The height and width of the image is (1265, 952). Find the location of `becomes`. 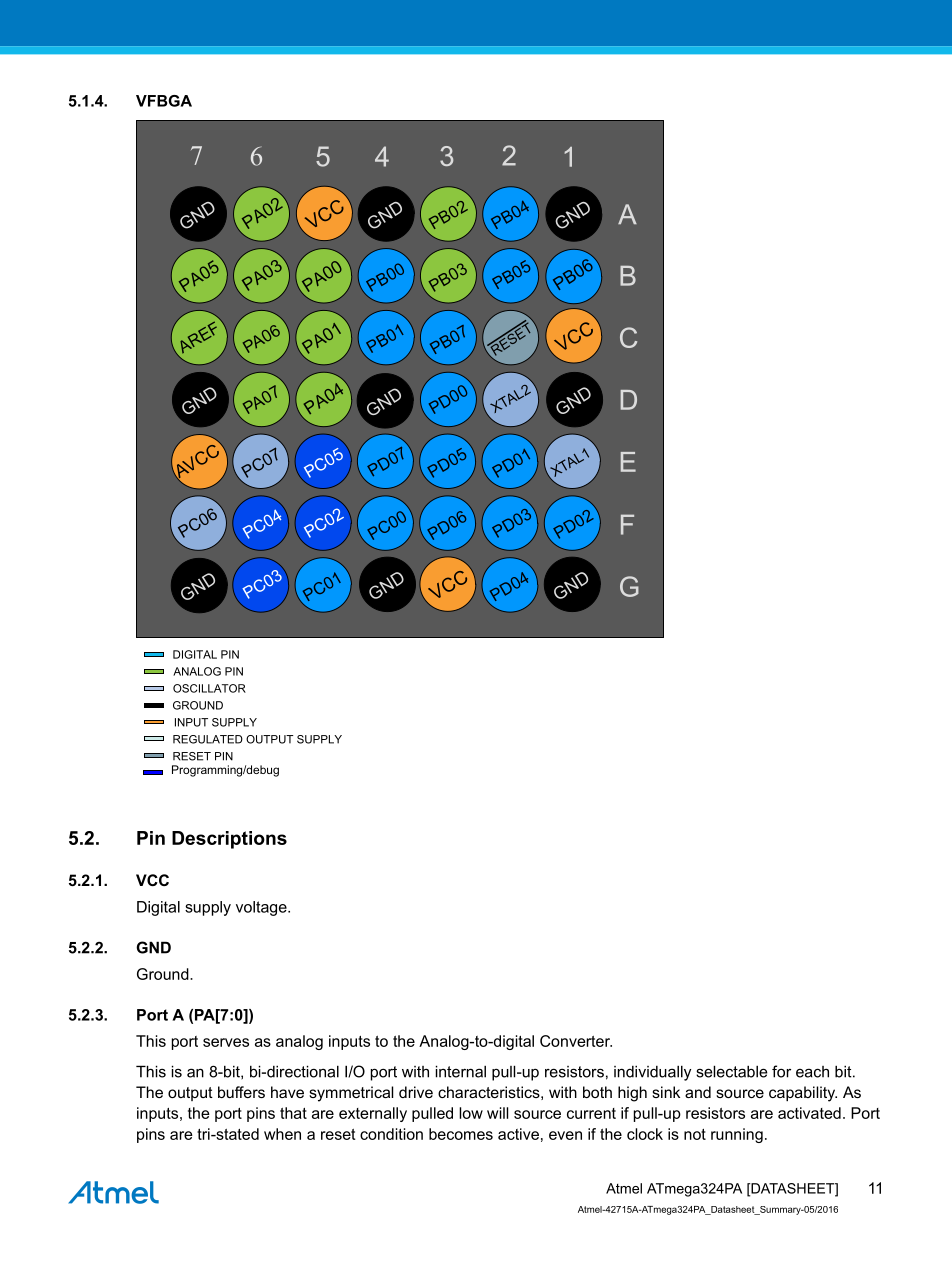

becomes is located at coordinates (461, 1134).
